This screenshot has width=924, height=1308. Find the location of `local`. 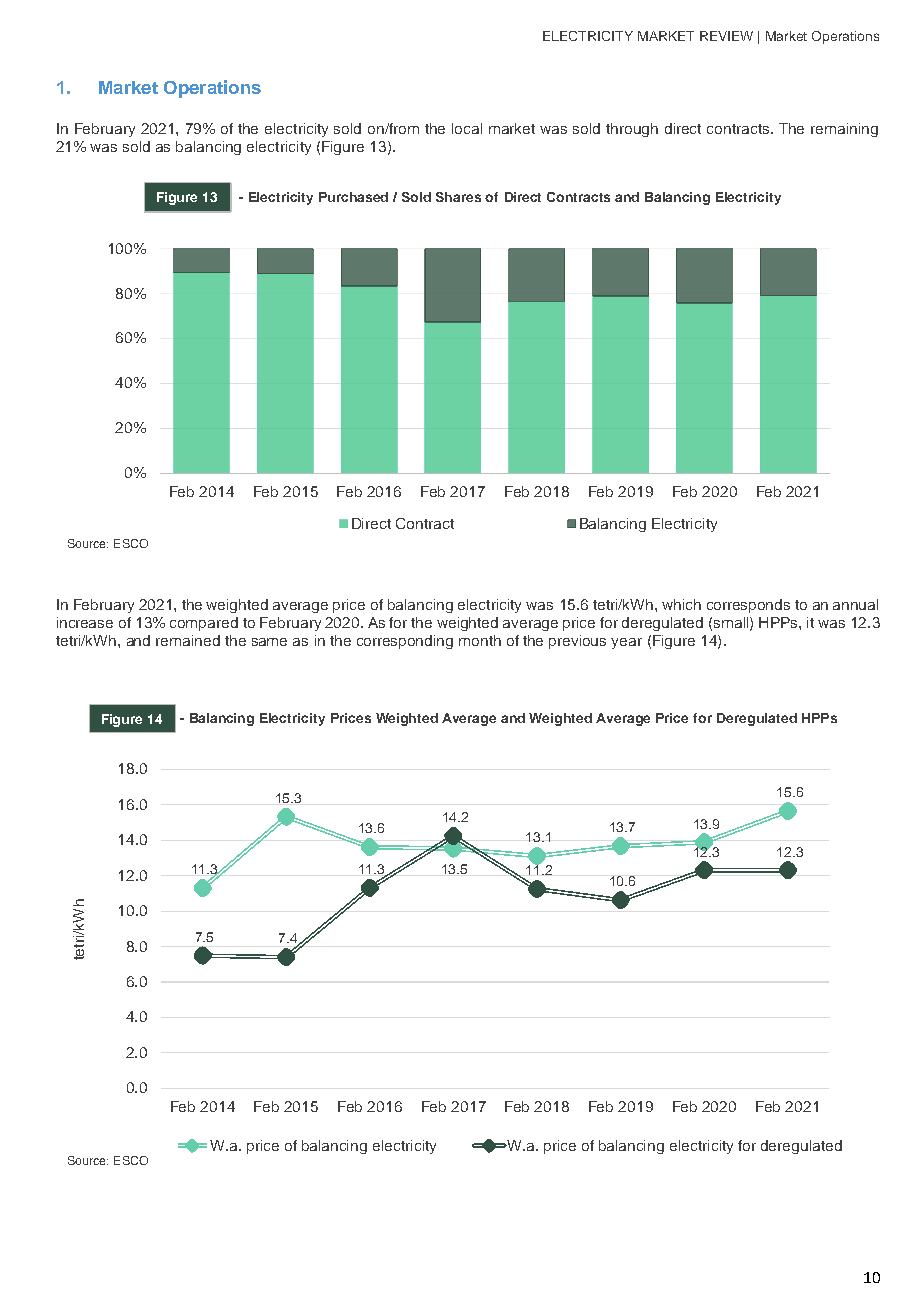

local is located at coordinates (467, 128).
